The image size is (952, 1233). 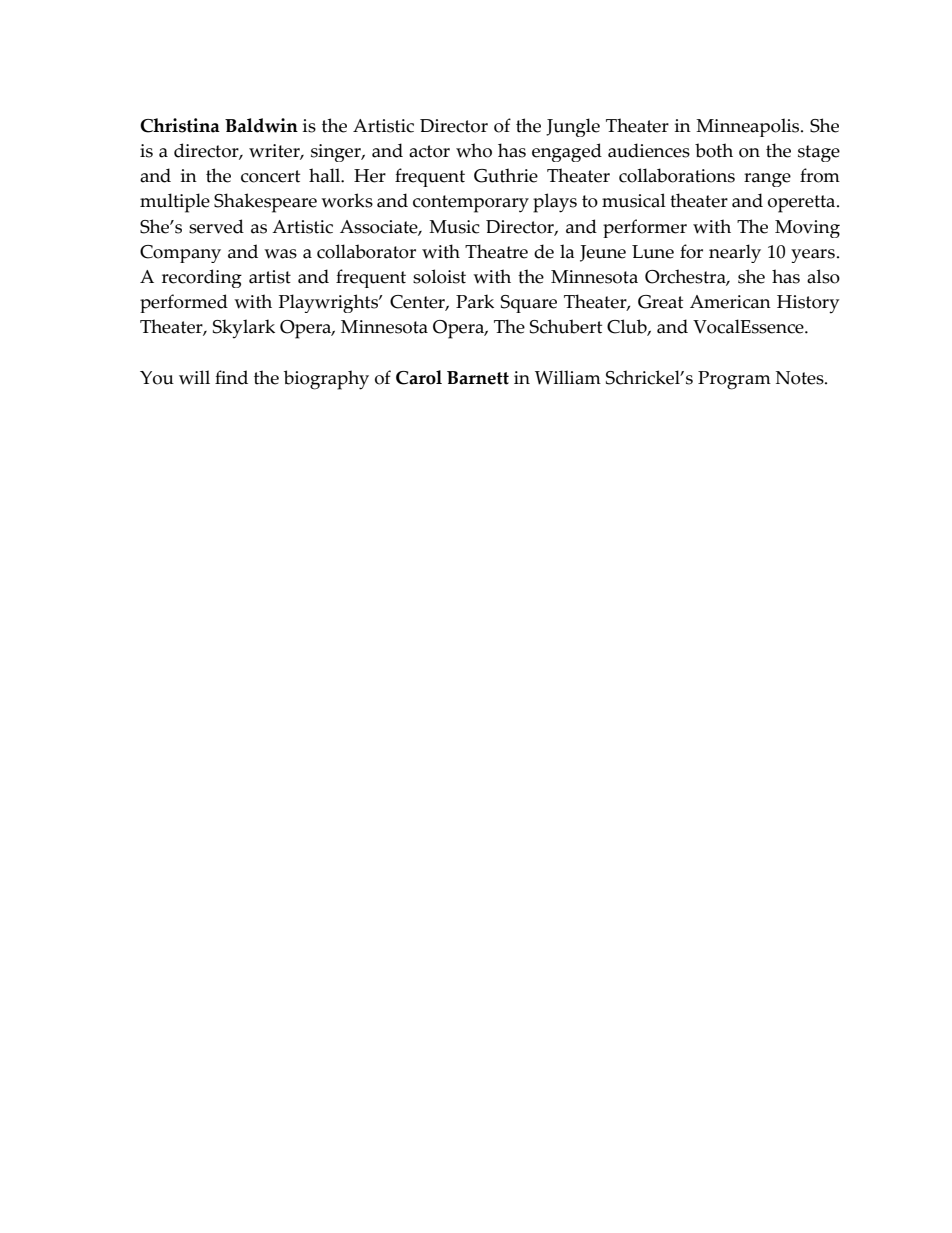 I want to click on Theatre, so click(x=496, y=251).
